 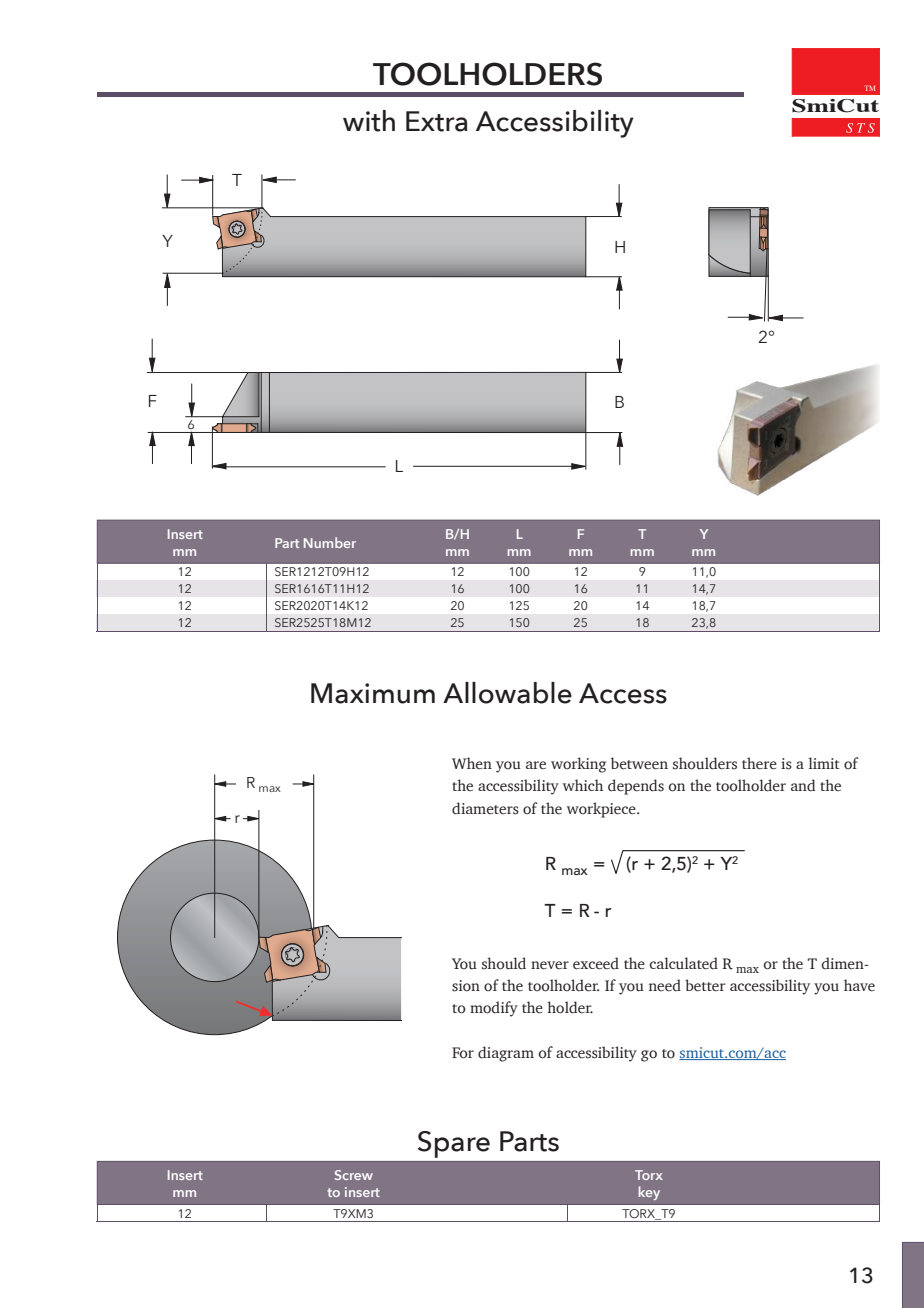 What do you see at coordinates (373, 693) in the image?
I see `Maximum` at bounding box center [373, 693].
